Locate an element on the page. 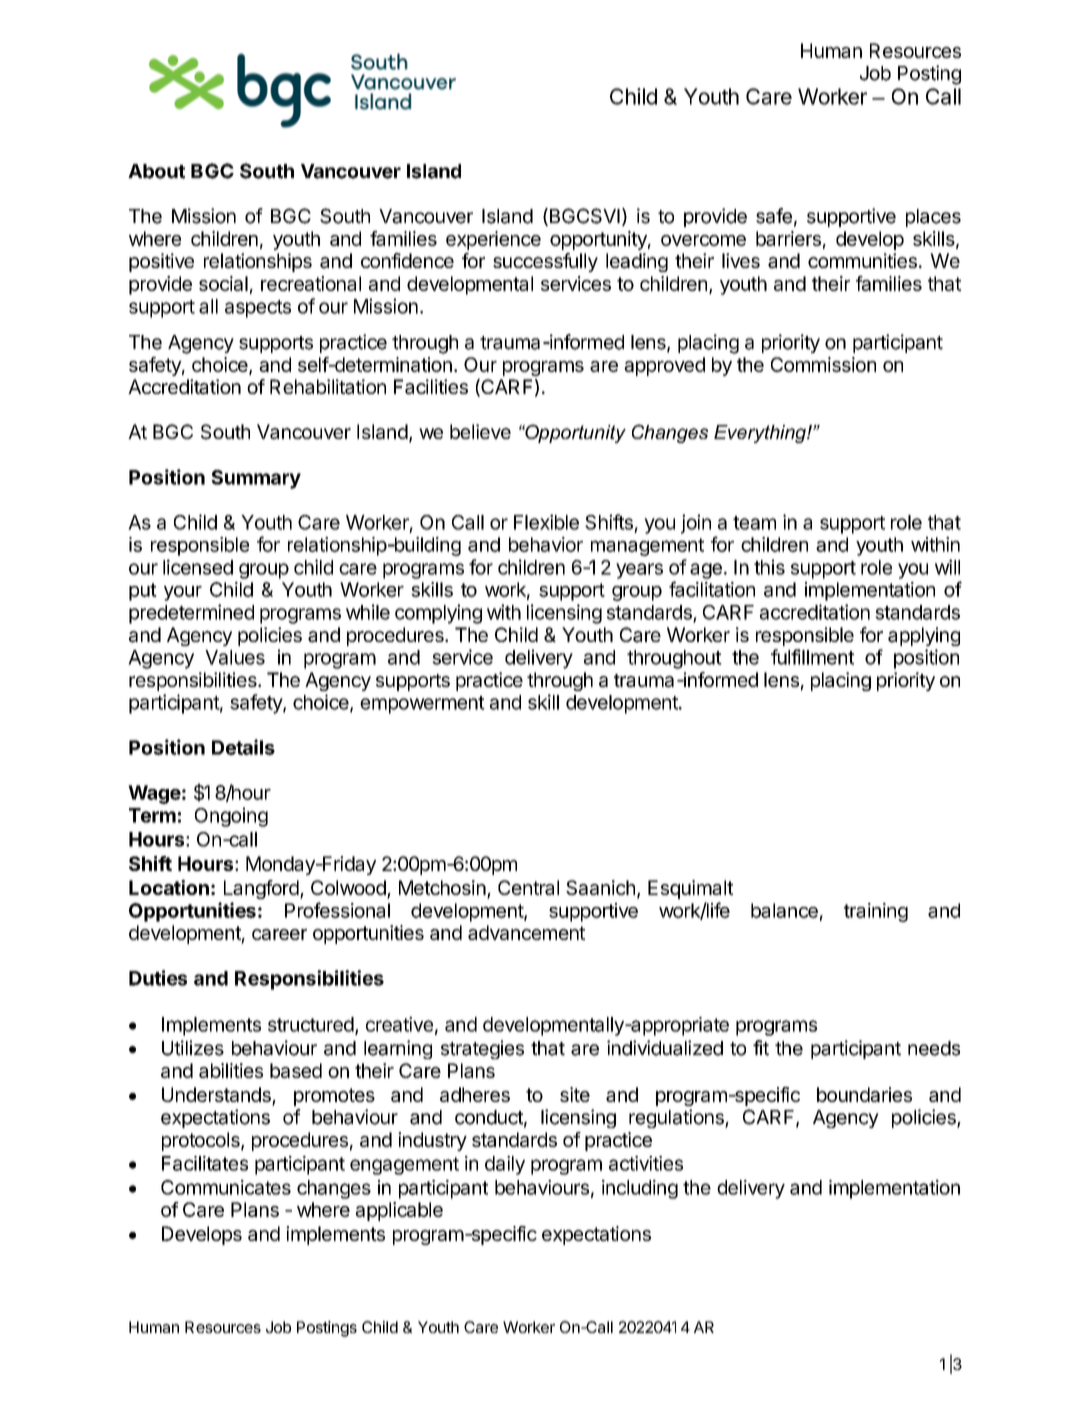  training is located at coordinates (876, 912).
